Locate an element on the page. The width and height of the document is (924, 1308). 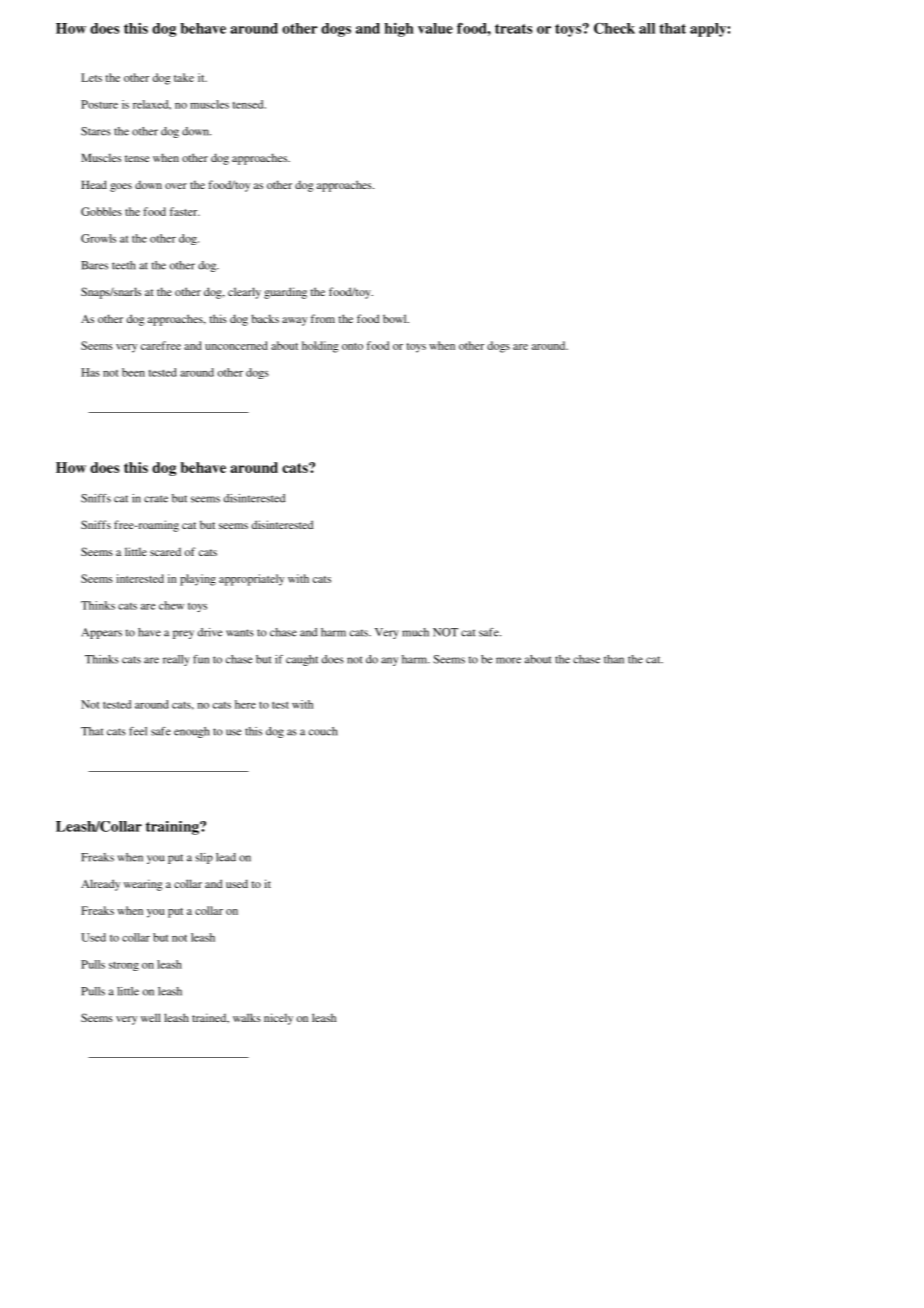
couch is located at coordinates (323, 731).
